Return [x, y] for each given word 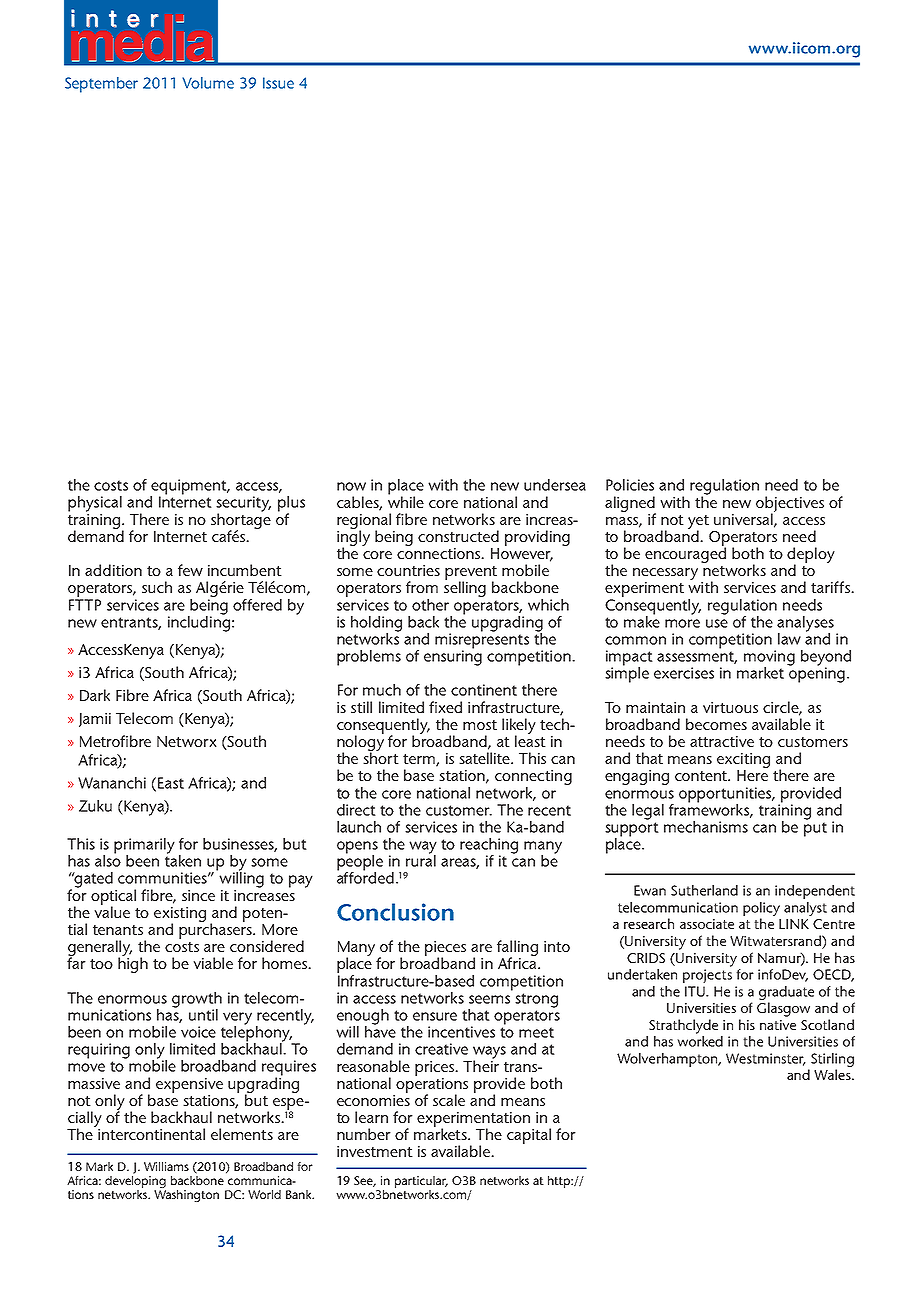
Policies [630, 485]
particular [421, 1183]
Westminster [766, 1059]
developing [135, 1183]
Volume [208, 83]
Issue [278, 83]
